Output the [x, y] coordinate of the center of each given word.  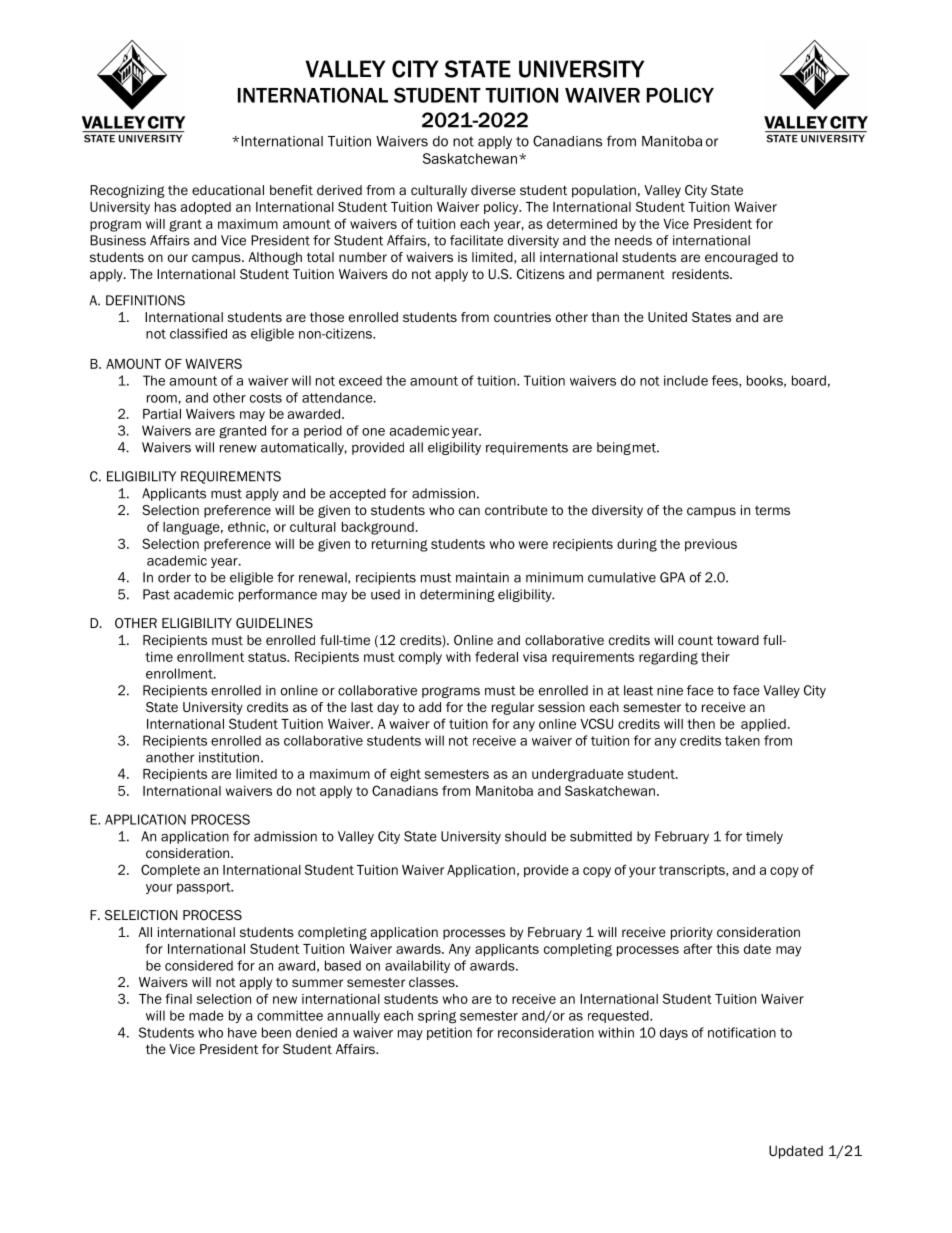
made [206, 1015]
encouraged [741, 258]
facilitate [476, 240]
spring [437, 1017]
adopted [205, 208]
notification [742, 1032]
